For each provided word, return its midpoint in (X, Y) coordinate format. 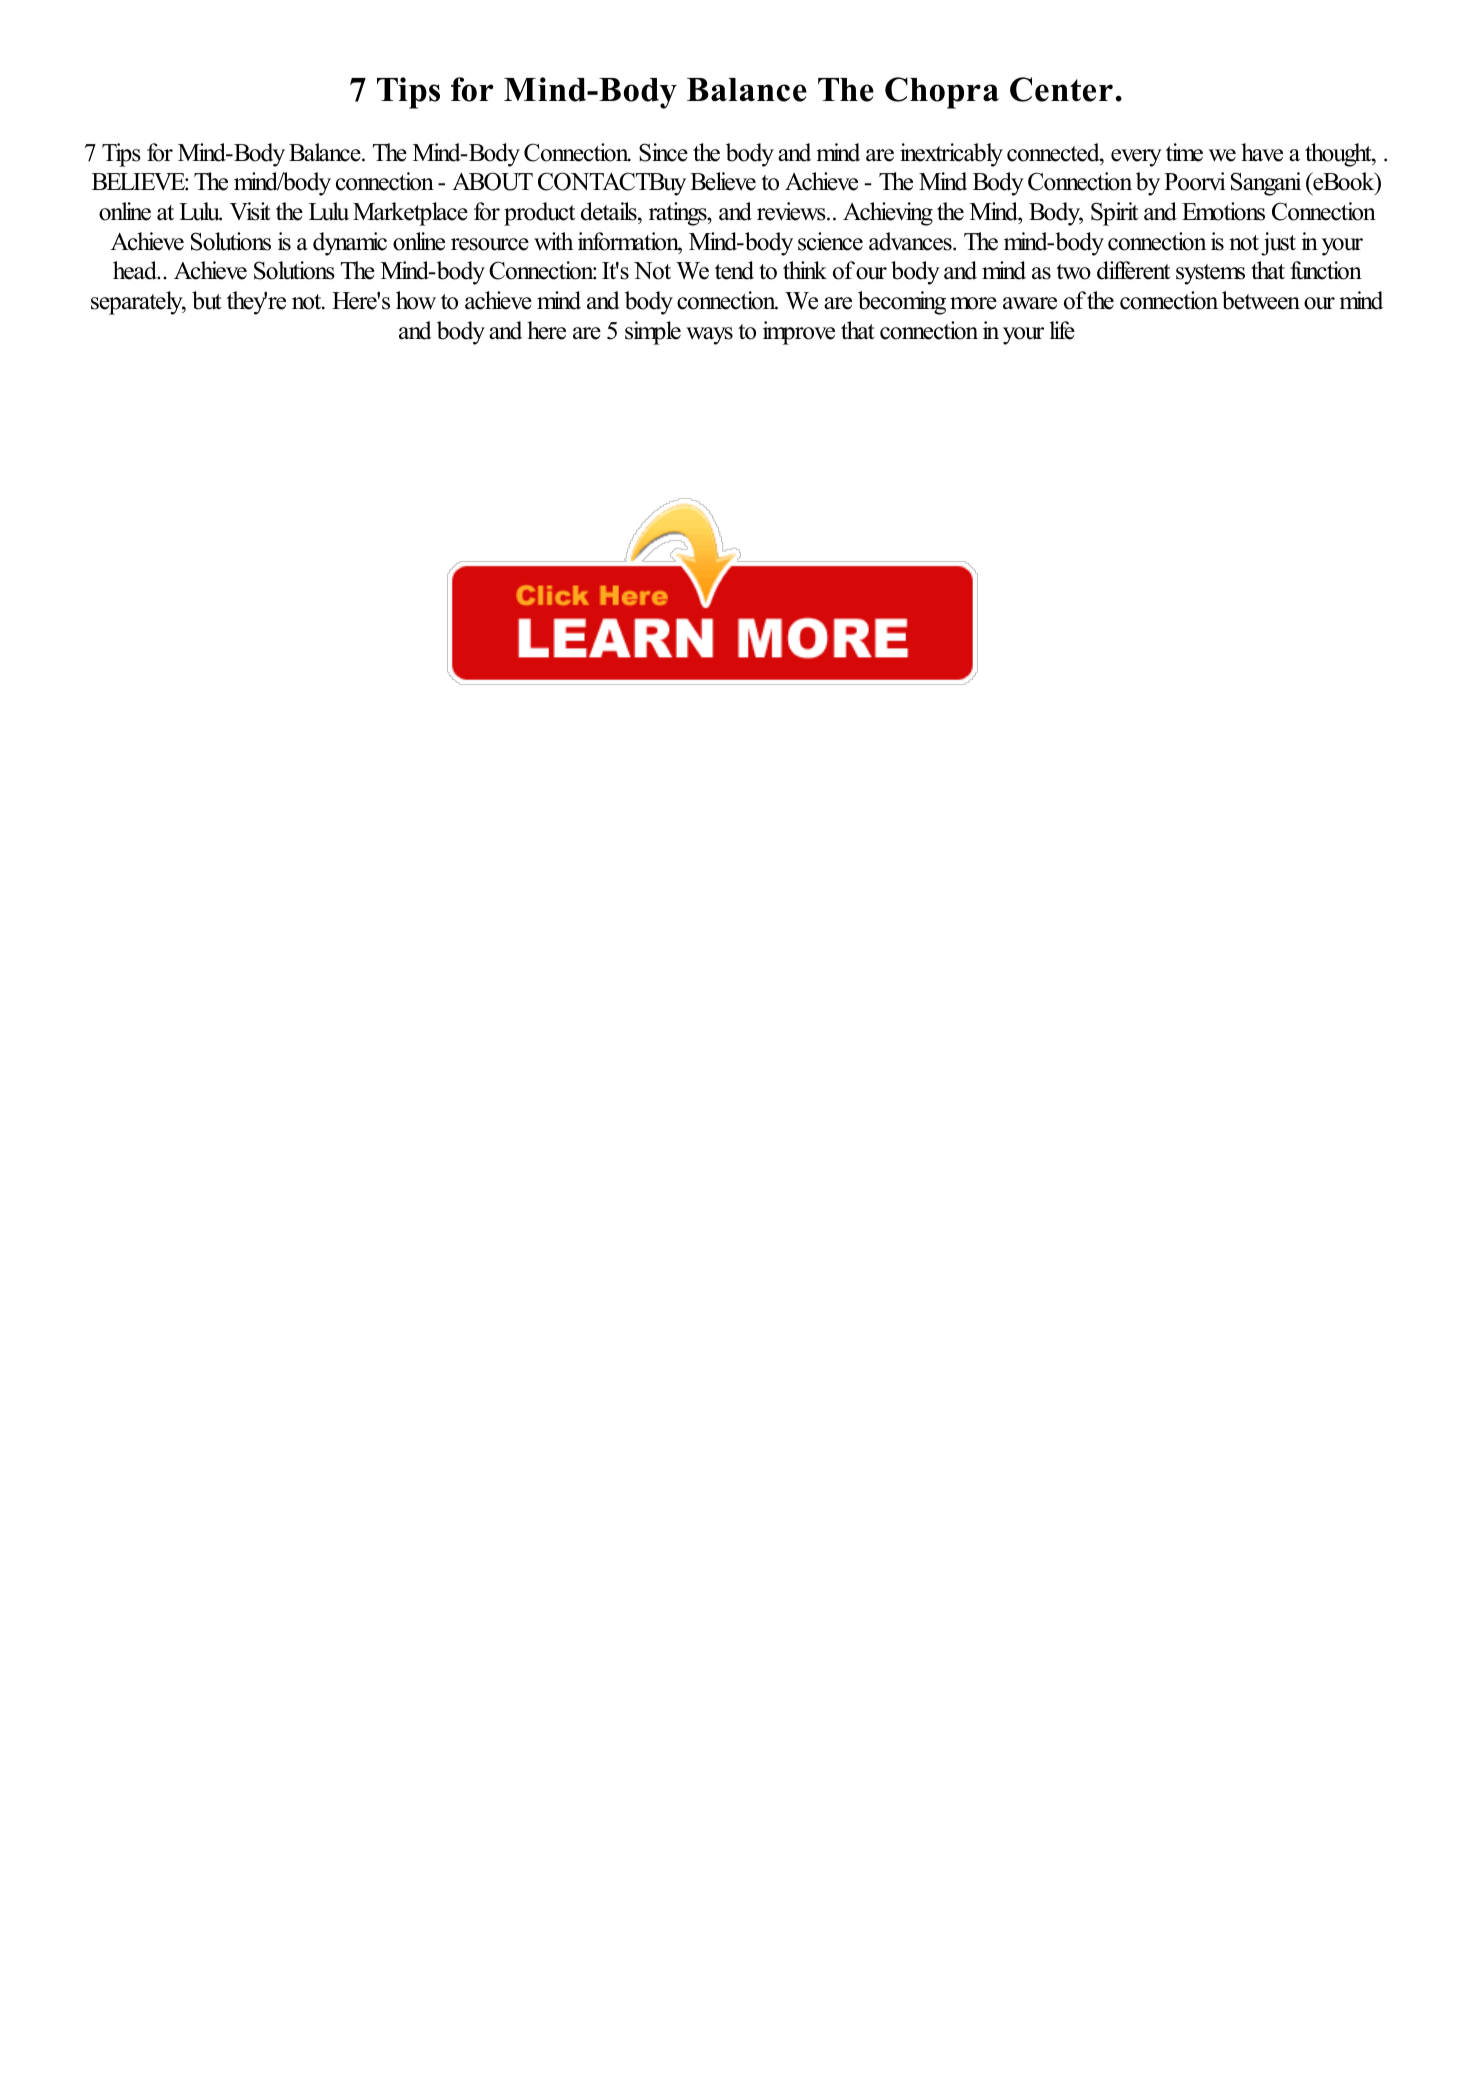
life (1062, 330)
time (1184, 152)
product (539, 214)
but (207, 300)
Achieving (888, 214)
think (805, 270)
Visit (250, 211)
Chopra (942, 93)
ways (709, 336)
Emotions (1223, 211)
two (1073, 272)
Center (1061, 89)
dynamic (350, 244)
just (1278, 244)
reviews (792, 211)
